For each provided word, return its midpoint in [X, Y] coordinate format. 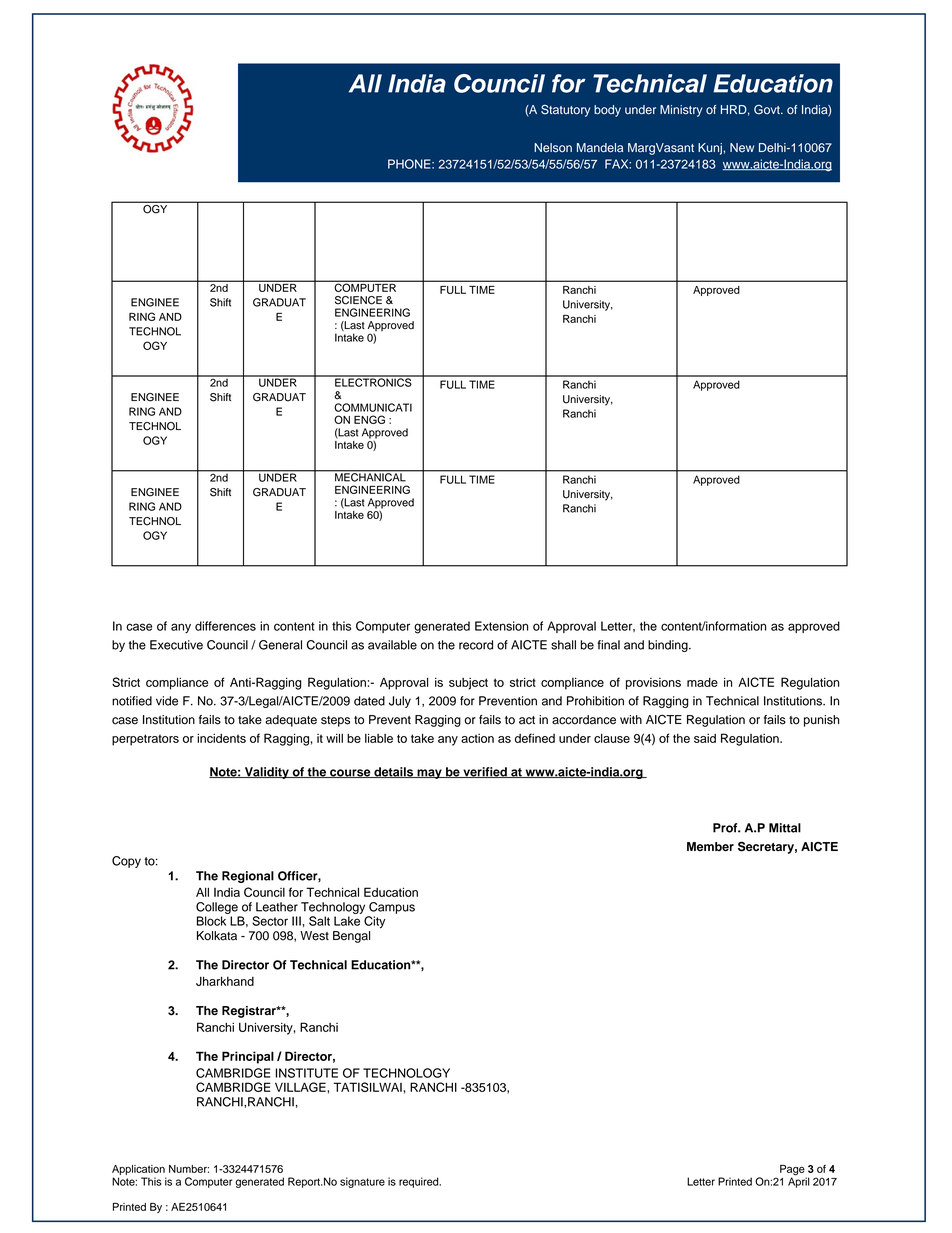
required [420, 1182]
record [476, 645]
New [742, 147]
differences [225, 626]
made [702, 682]
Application [138, 1170]
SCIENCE [358, 300]
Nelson [553, 148]
